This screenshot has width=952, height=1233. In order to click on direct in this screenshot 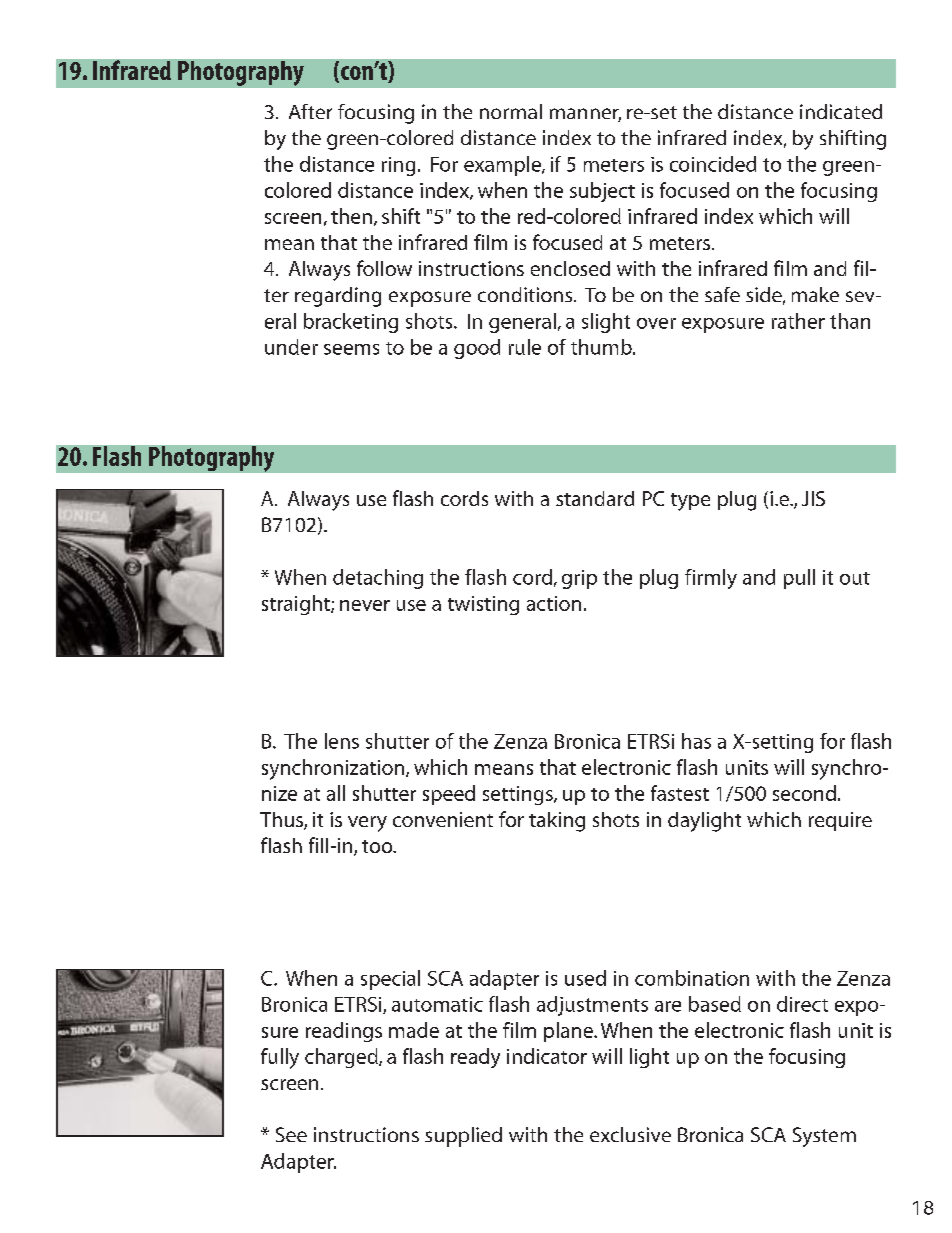, I will do `click(802, 1004)`.
